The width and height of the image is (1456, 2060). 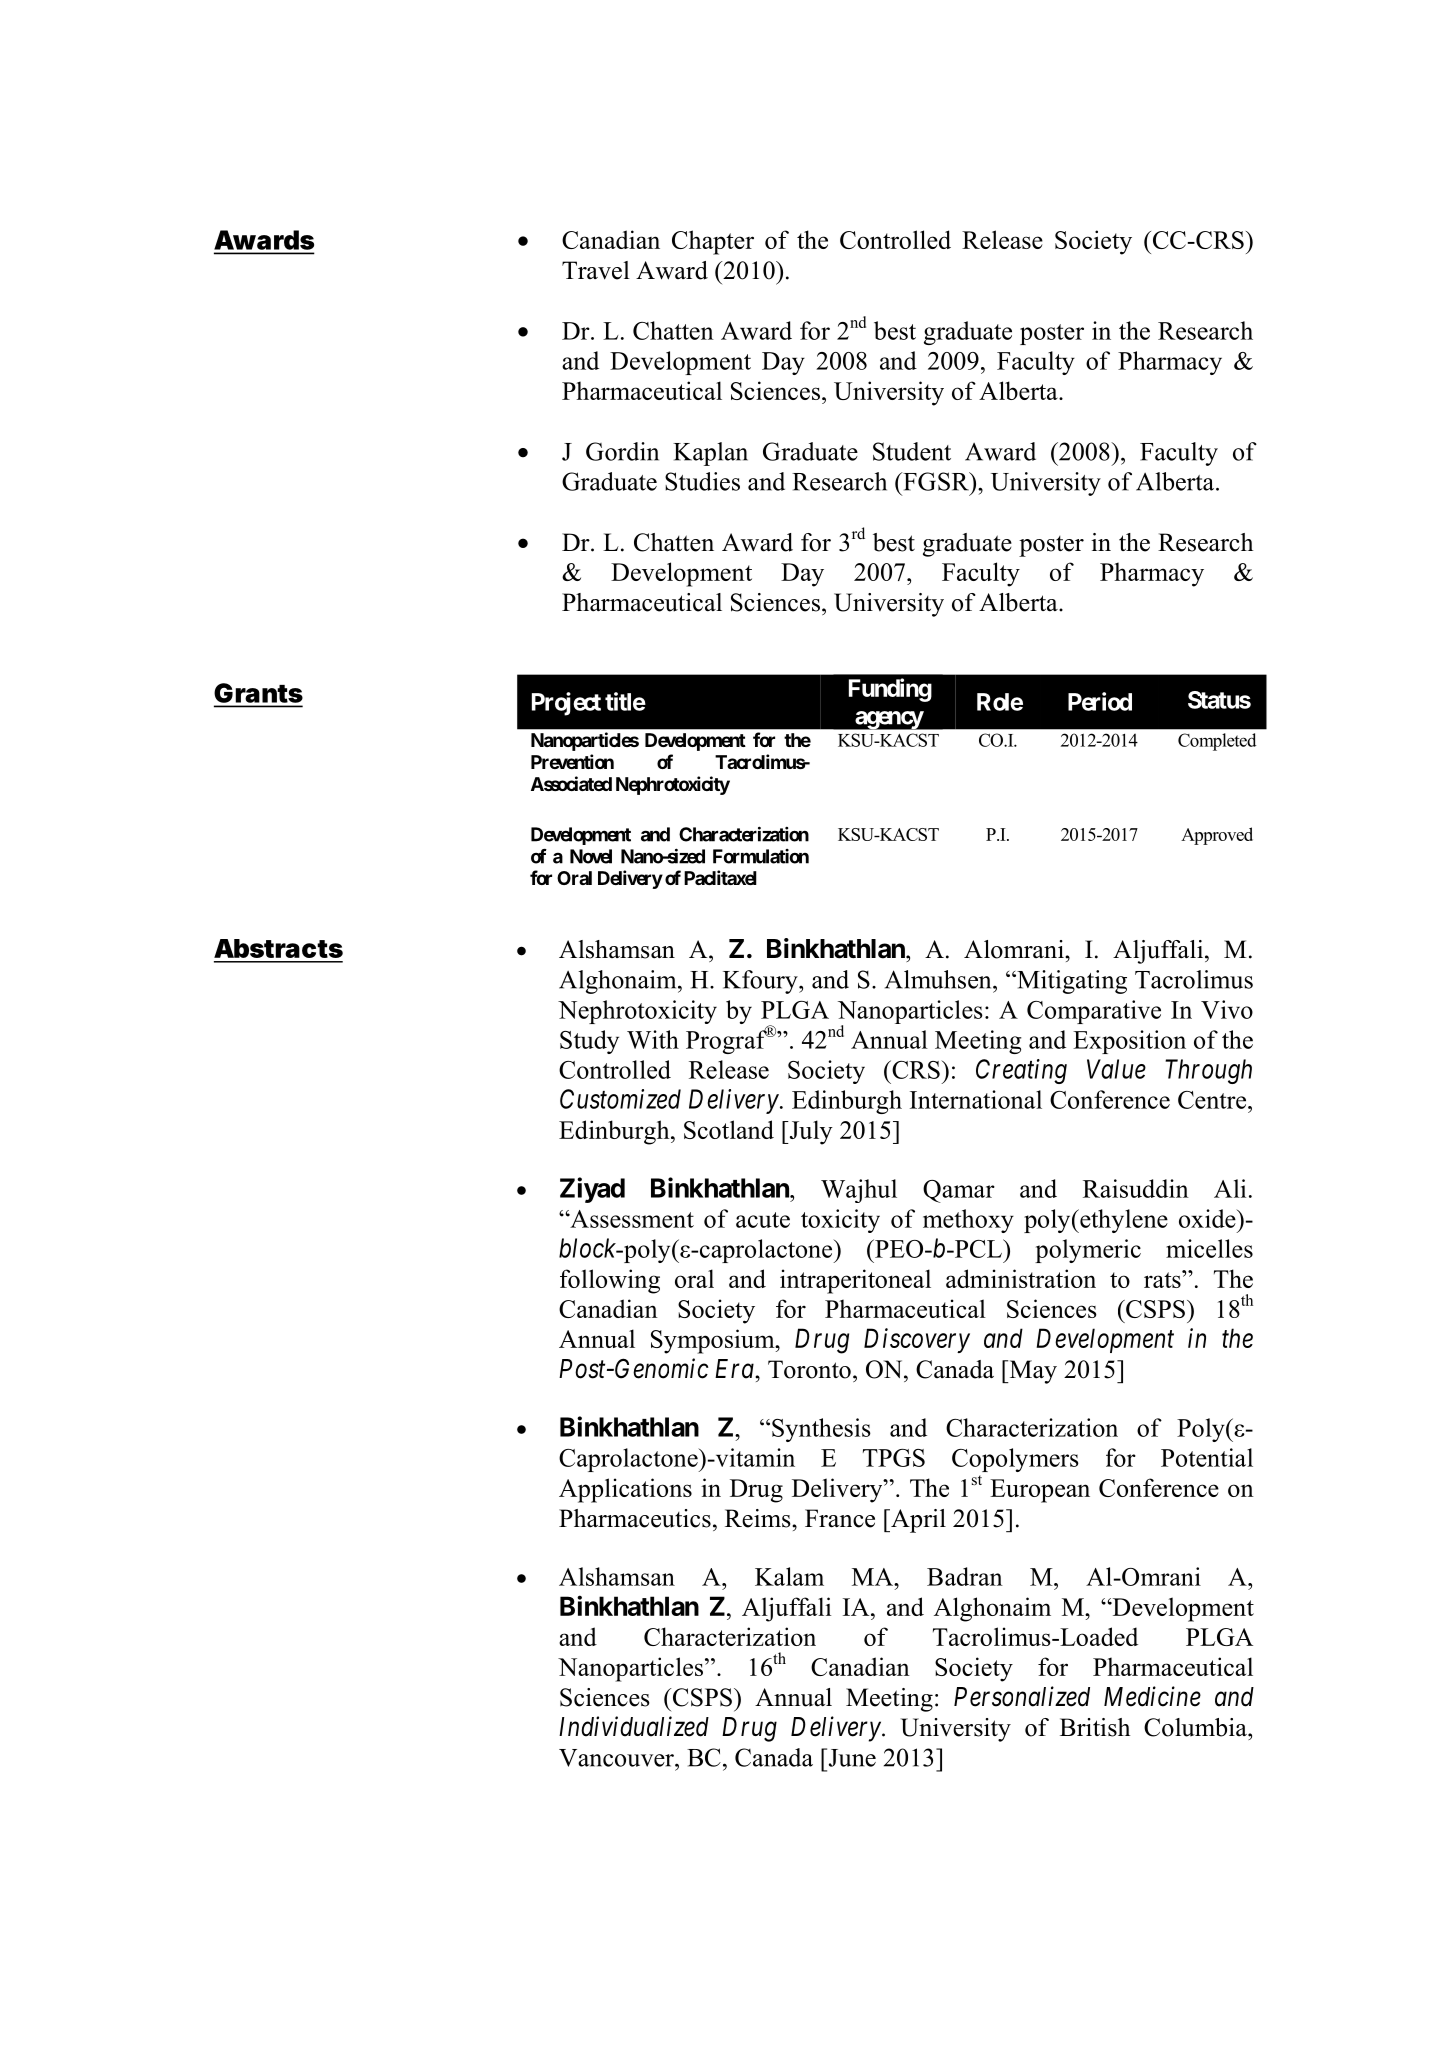 I want to click on Completed, so click(x=1217, y=742).
